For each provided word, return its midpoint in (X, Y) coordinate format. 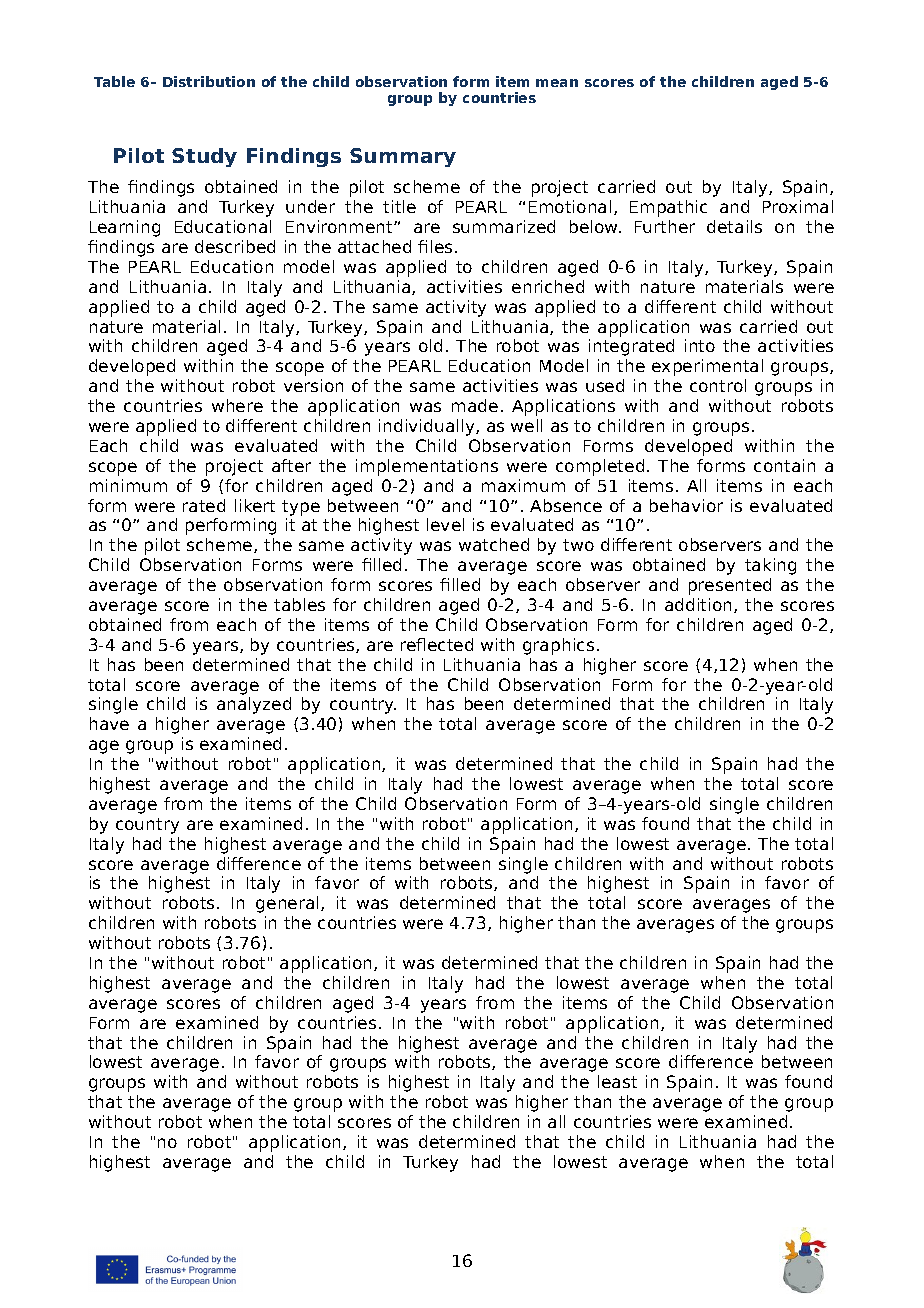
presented (730, 586)
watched (494, 544)
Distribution (209, 81)
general (289, 904)
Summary (403, 157)
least (617, 1081)
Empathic (668, 208)
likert (255, 505)
